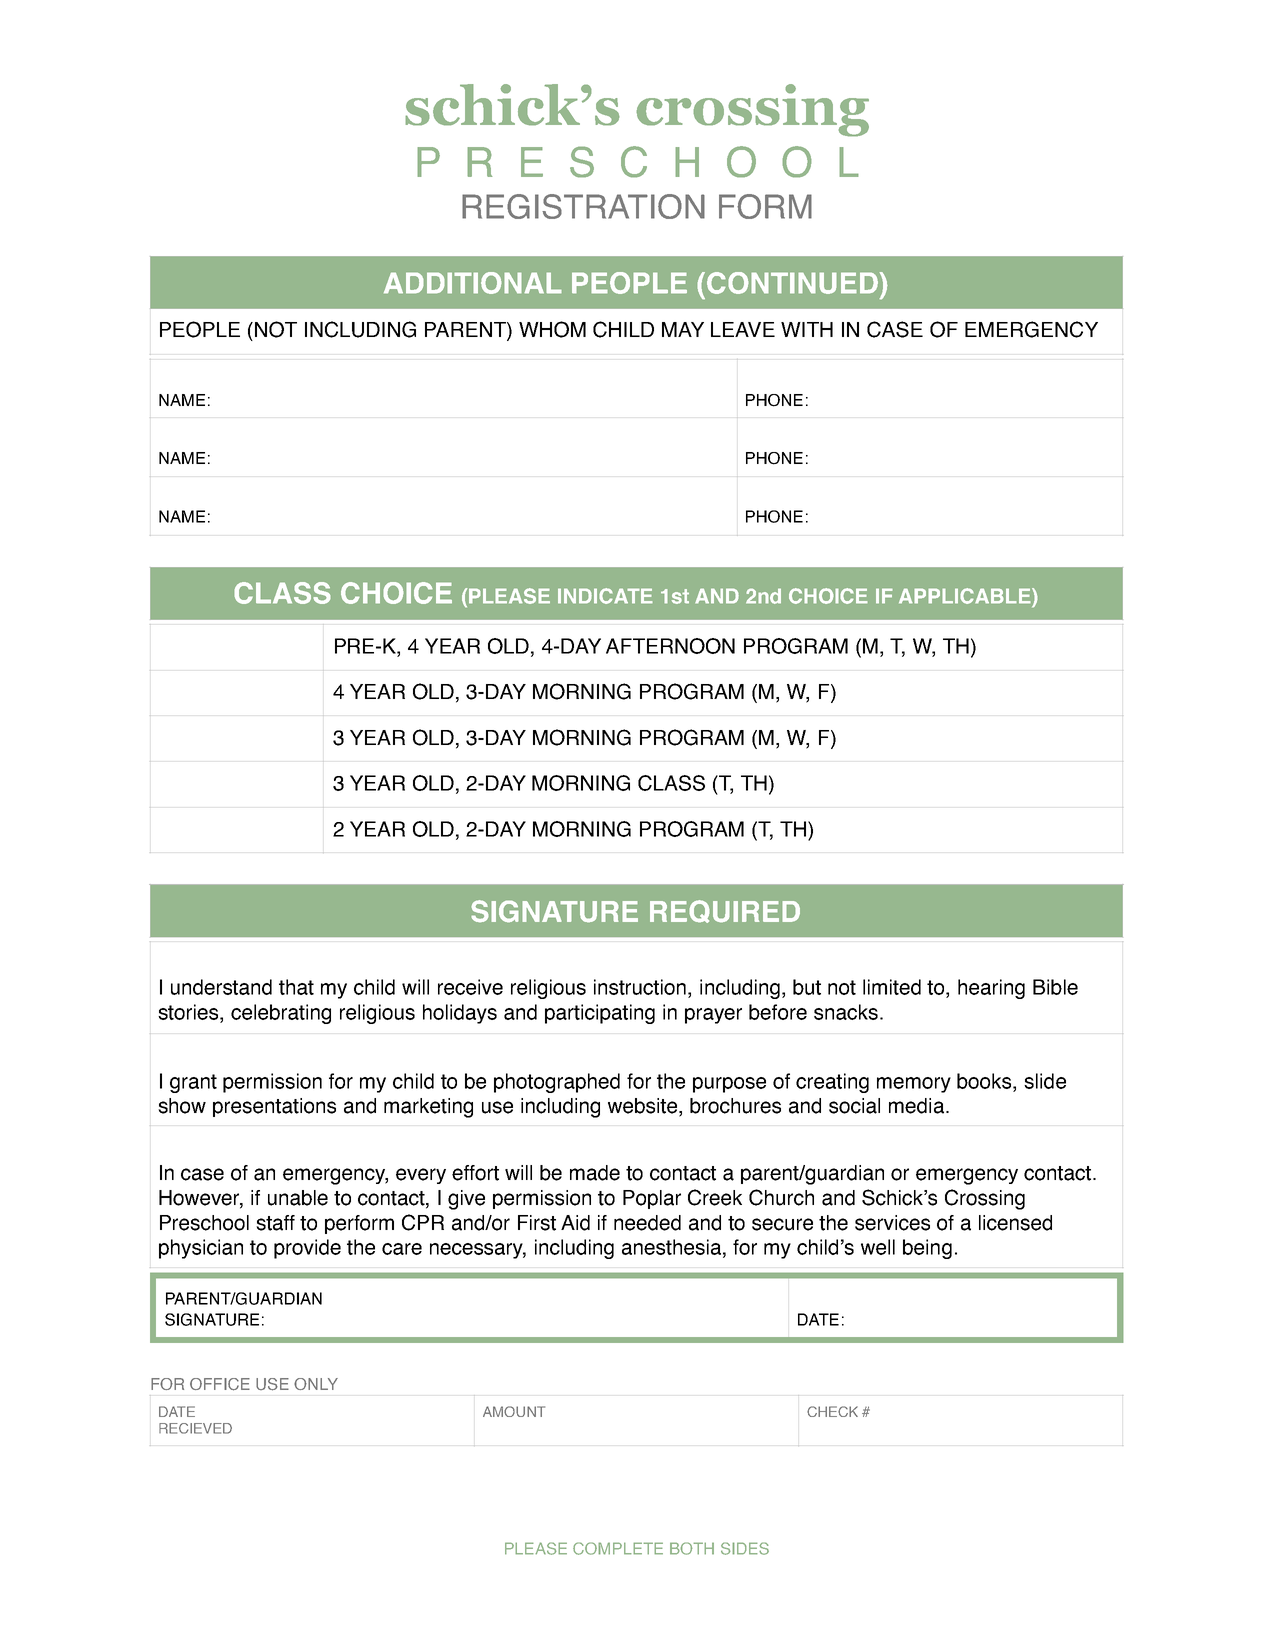 Image resolution: width=1273 pixels, height=1648 pixels. I want to click on CONTINUED, so click(792, 283).
